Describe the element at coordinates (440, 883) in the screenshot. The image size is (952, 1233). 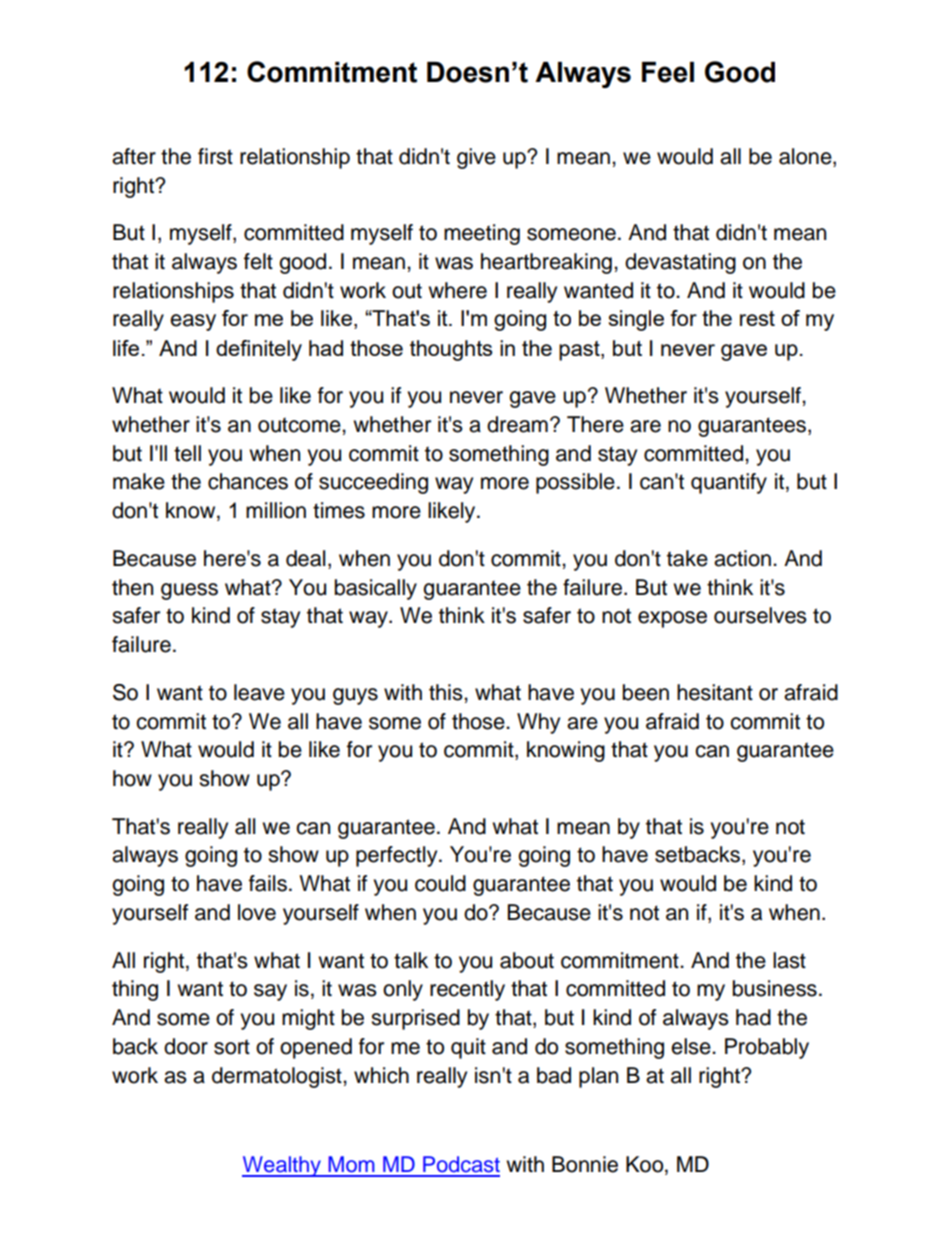
I see `could` at that location.
